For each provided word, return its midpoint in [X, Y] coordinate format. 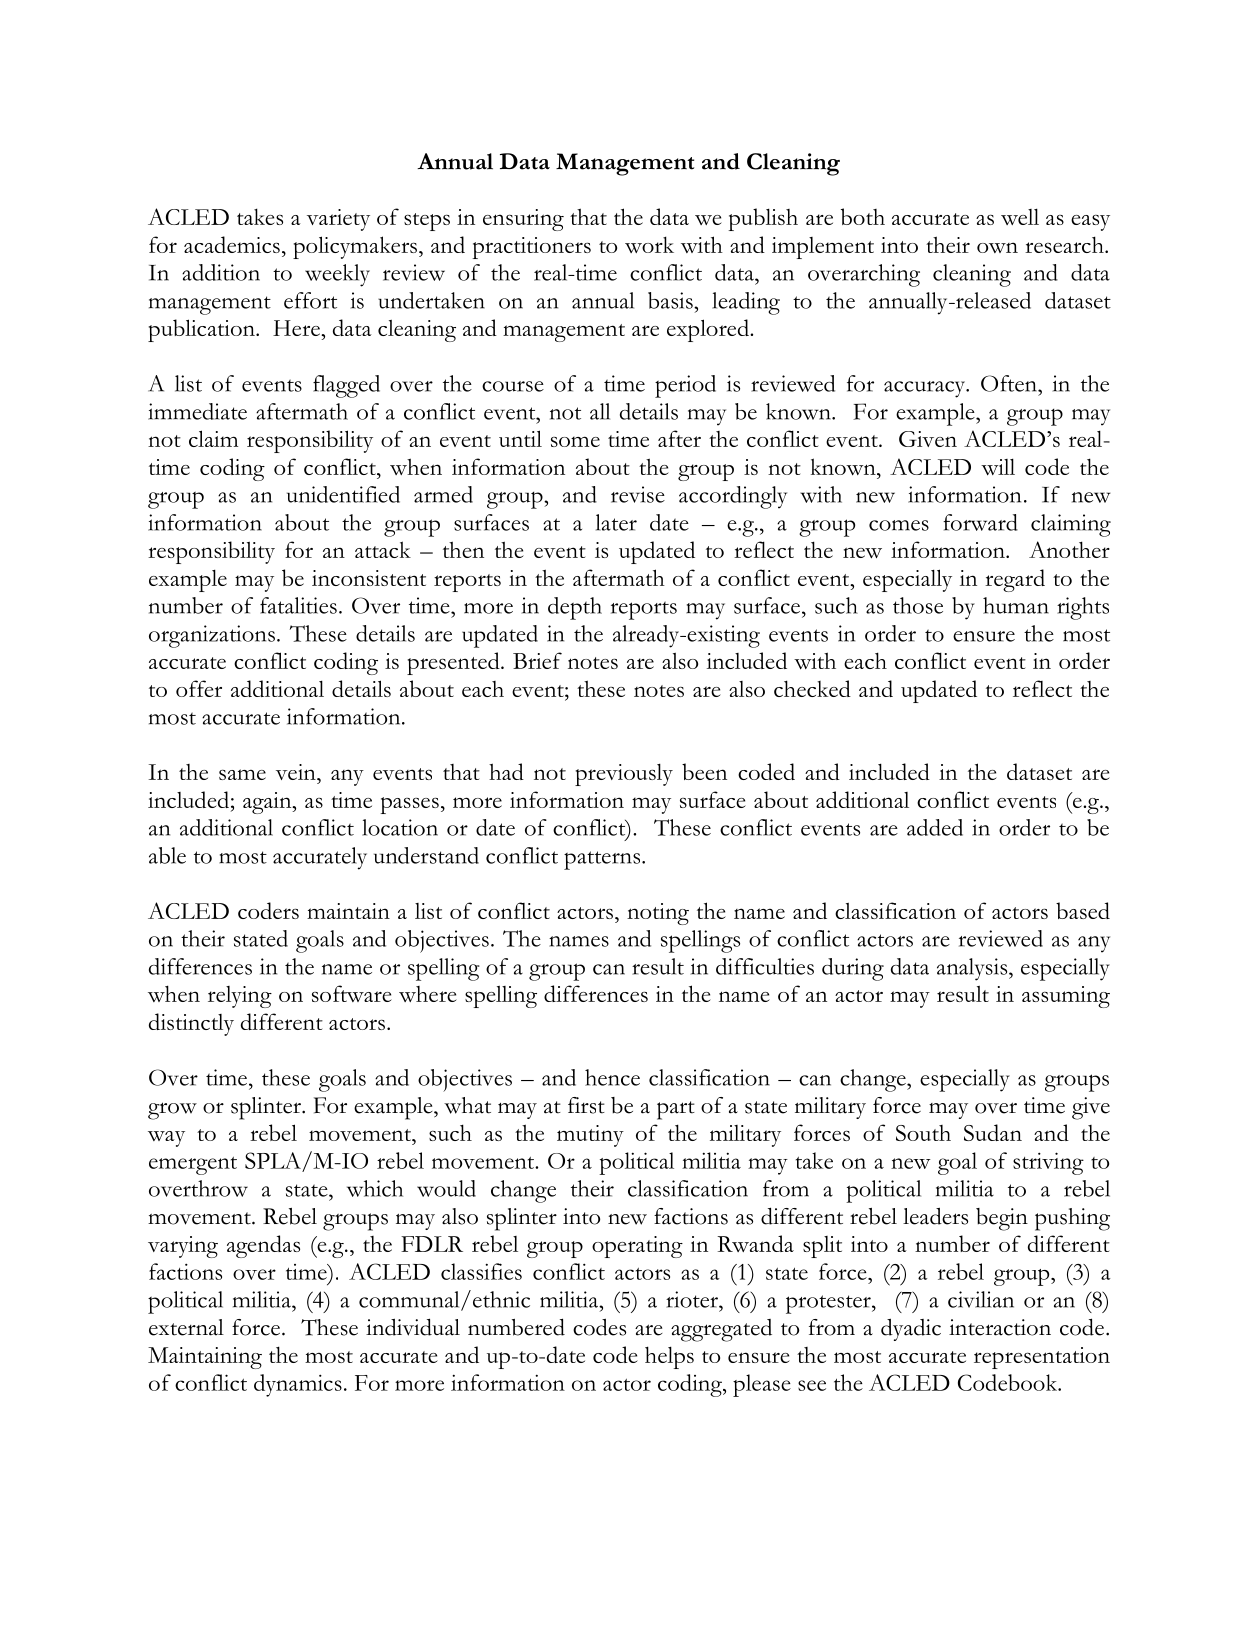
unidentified [343, 494]
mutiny [590, 1136]
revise [638, 494]
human [1016, 605]
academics [232, 244]
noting [658, 914]
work [649, 244]
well [1020, 216]
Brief [537, 660]
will [998, 467]
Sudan [993, 1132]
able [167, 855]
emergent [193, 1166]
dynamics [298, 1385]
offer [199, 688]
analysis [973, 969]
